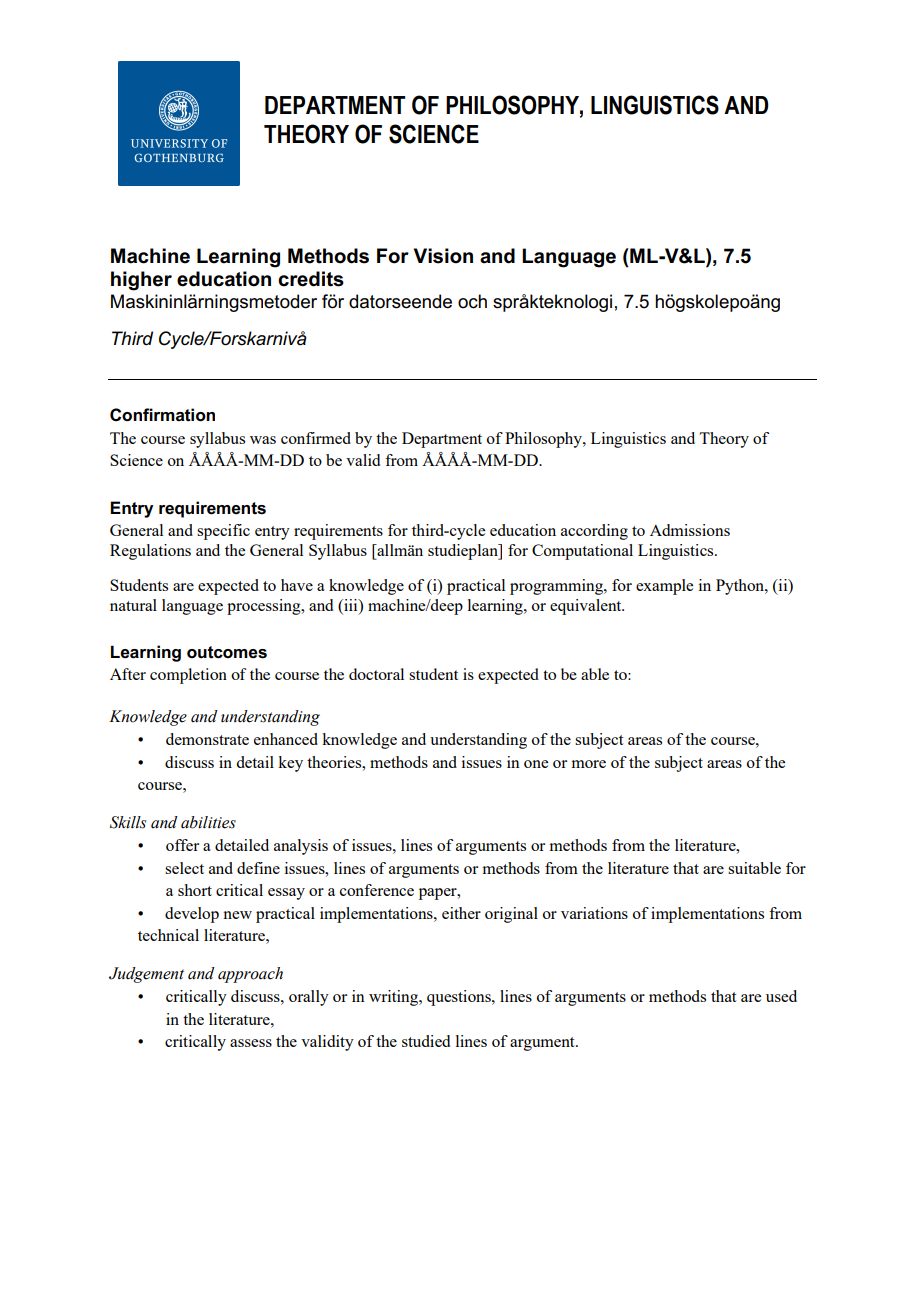 This screenshot has height=1308, width=924. Describe the element at coordinates (377, 890) in the screenshot. I see `conference` at that location.
